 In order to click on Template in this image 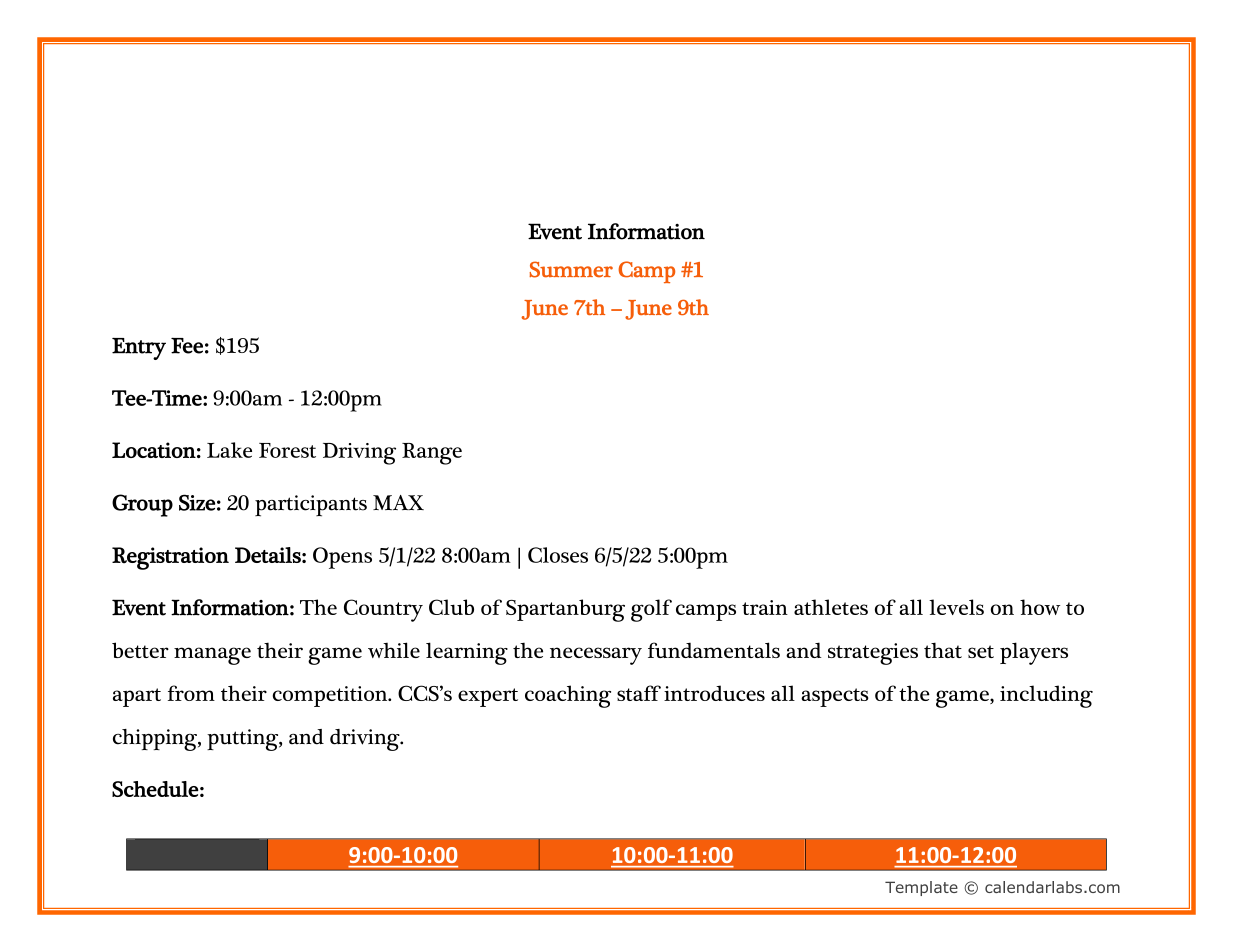, I will do `click(921, 888)`.
